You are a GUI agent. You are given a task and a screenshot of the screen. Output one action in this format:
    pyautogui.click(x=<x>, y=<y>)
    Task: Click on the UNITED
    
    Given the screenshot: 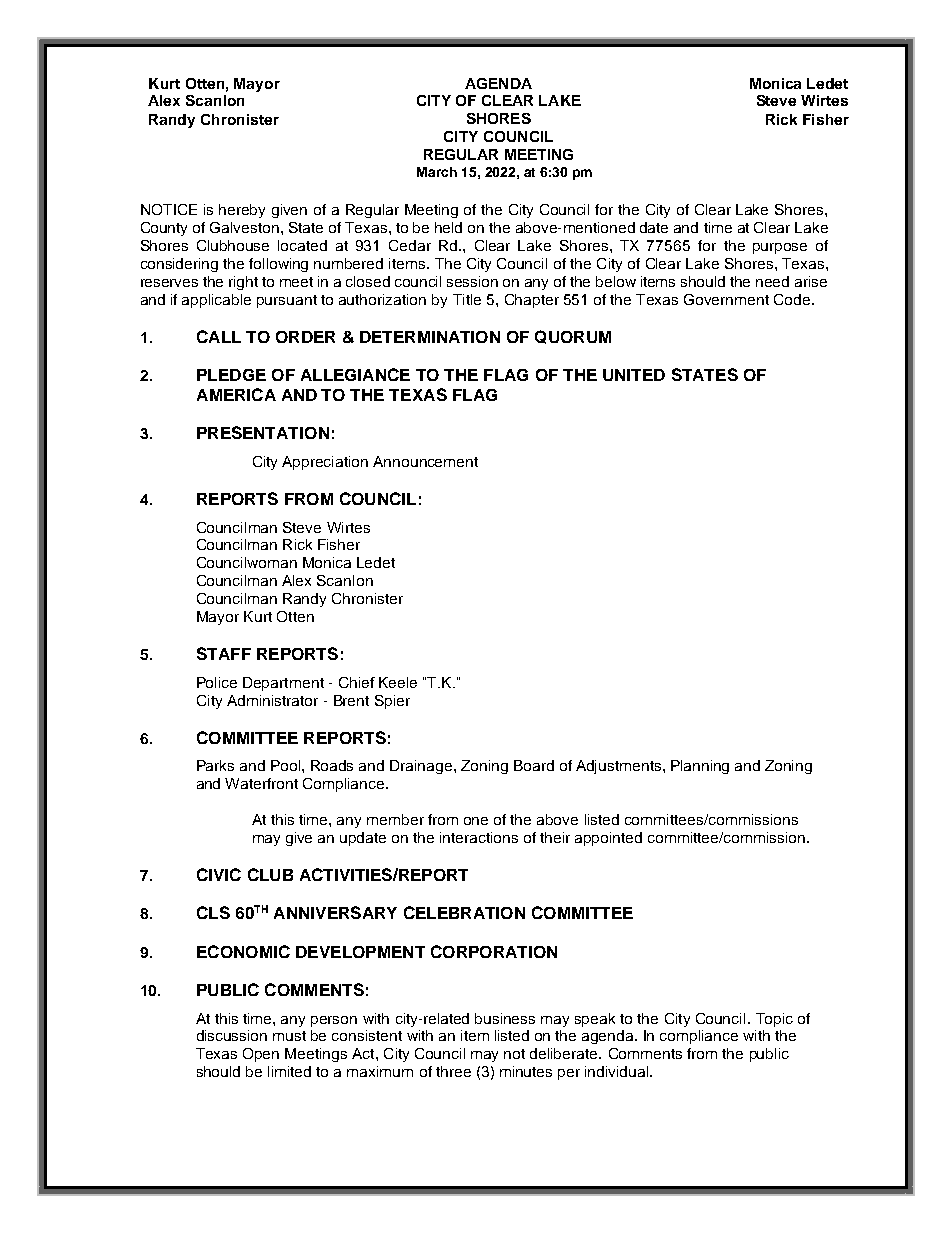 What is the action you would take?
    pyautogui.click(x=634, y=375)
